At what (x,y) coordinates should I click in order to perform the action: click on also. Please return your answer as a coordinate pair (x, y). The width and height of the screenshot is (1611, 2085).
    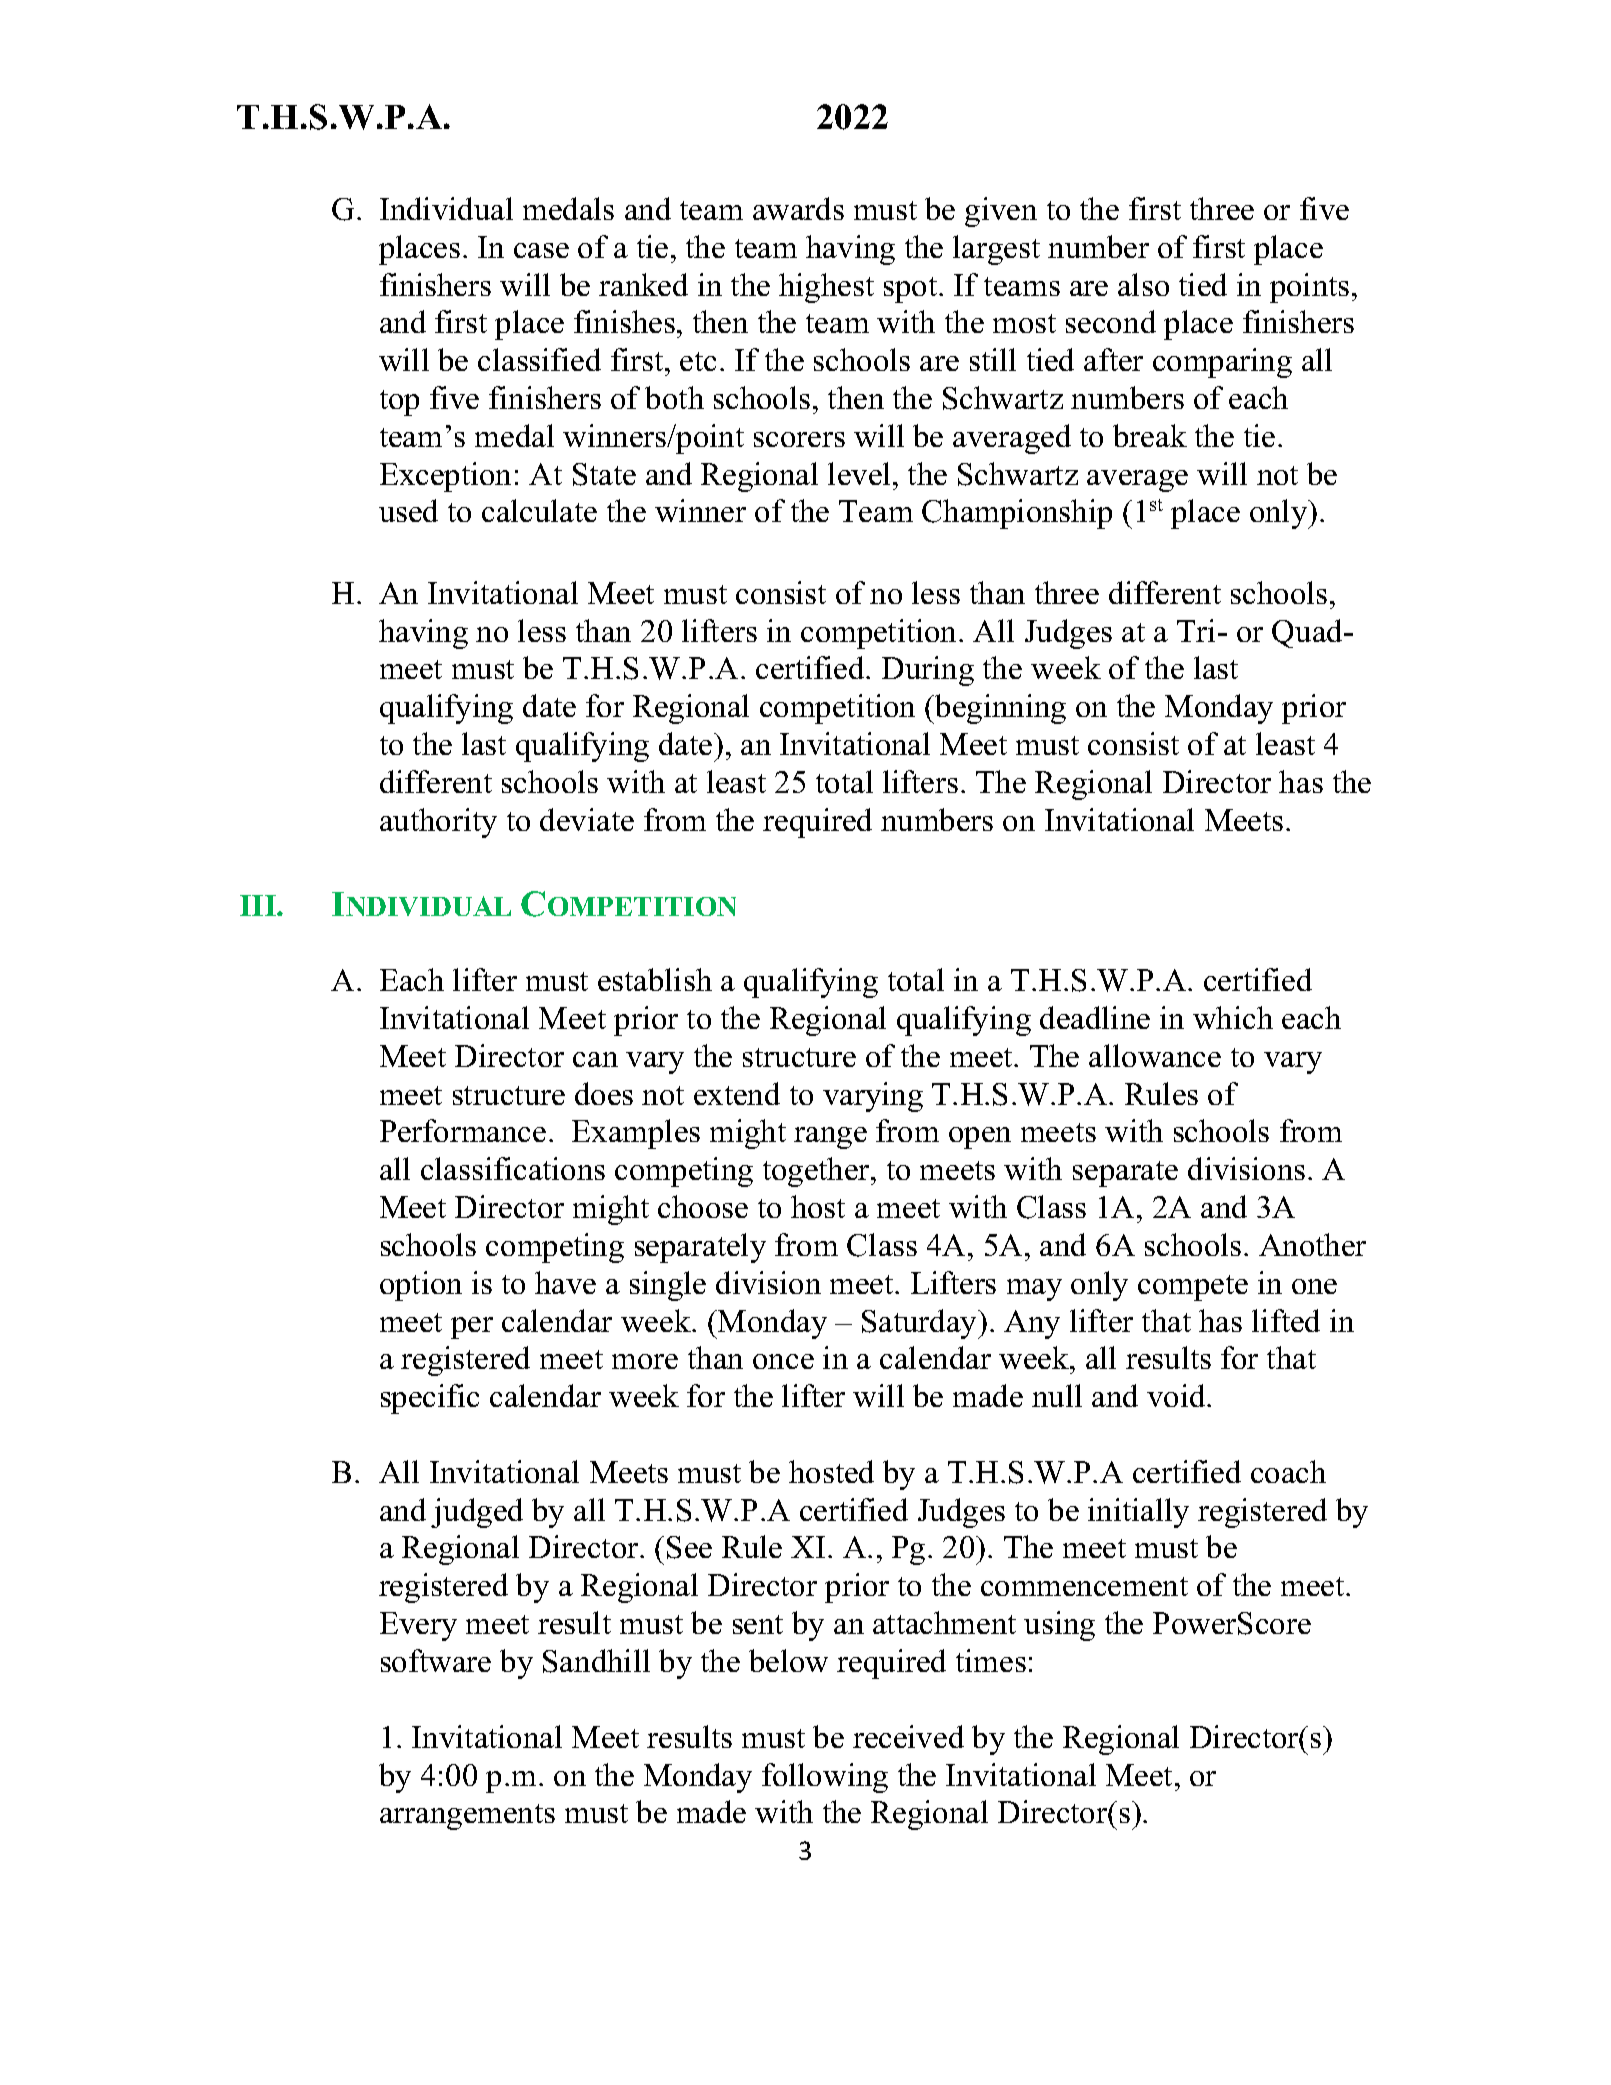
    Looking at the image, I should click on (1143, 284).
